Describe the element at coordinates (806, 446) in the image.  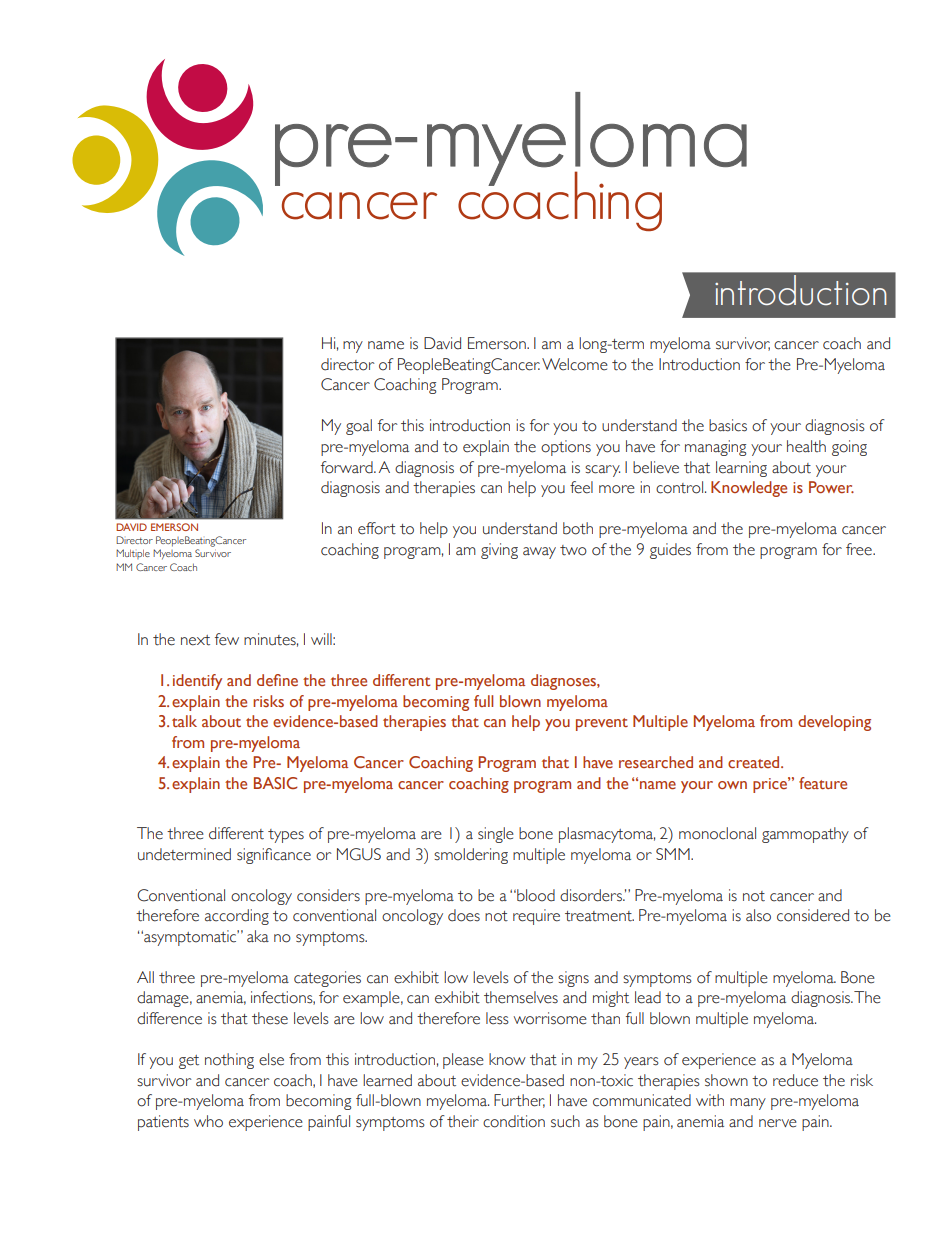
I see `health` at that location.
